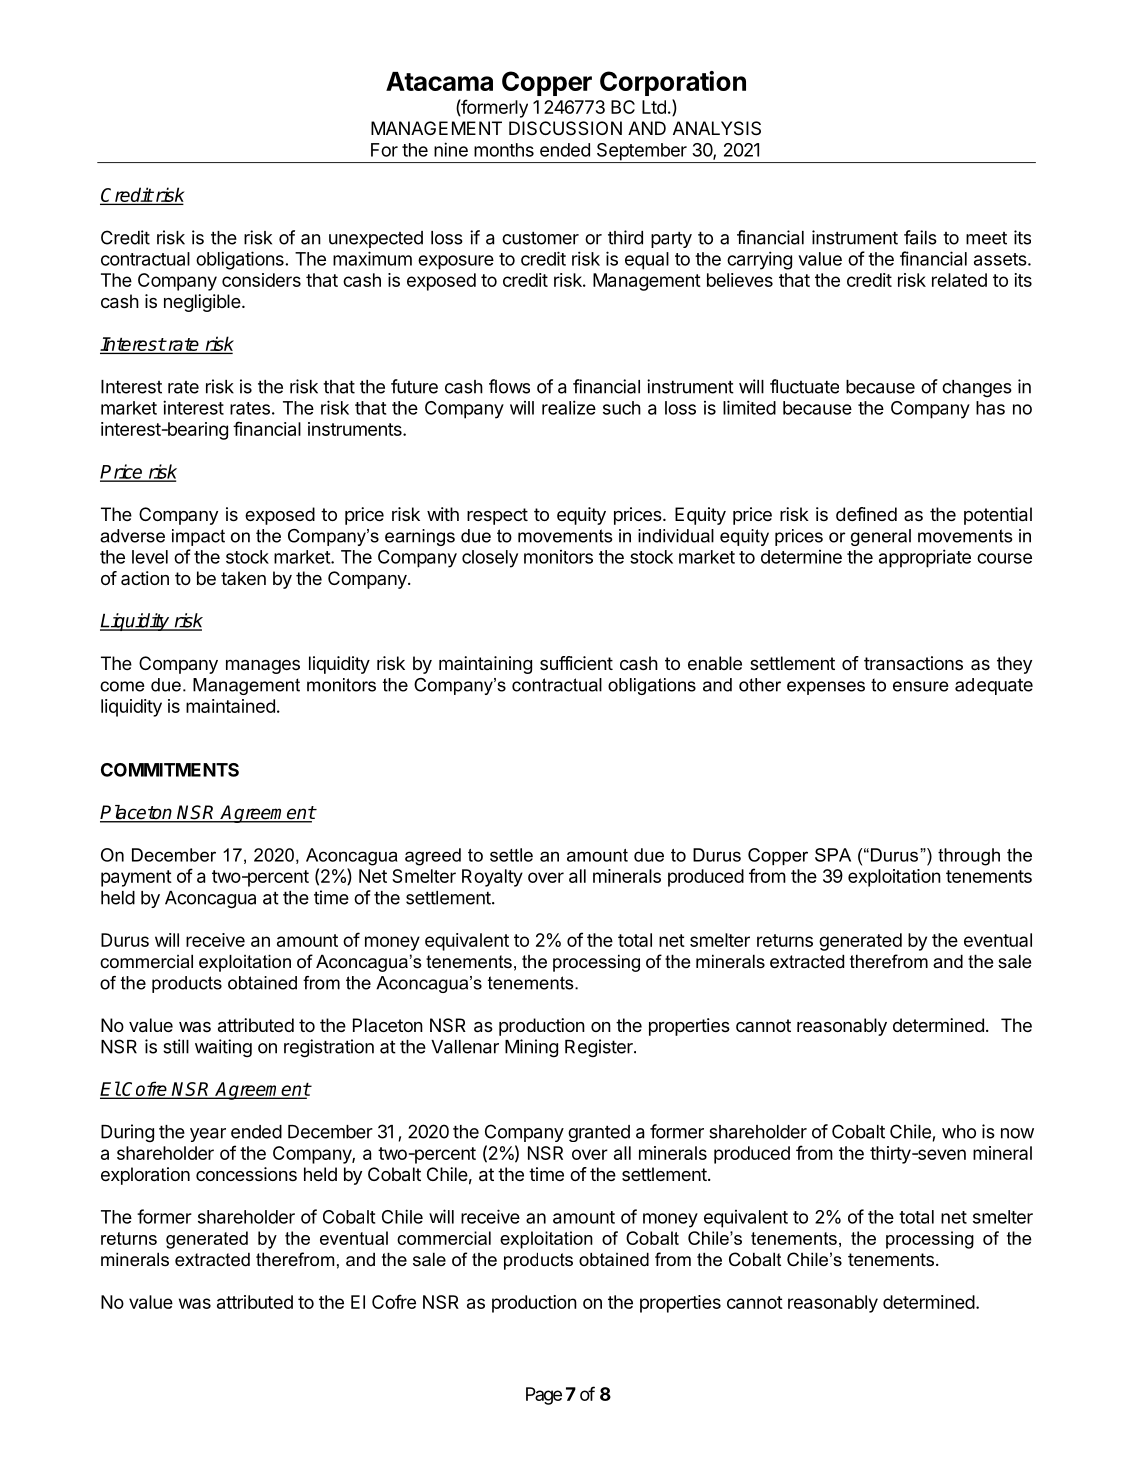 This screenshot has width=1133, height=1466. Describe the element at coordinates (969, 857) in the screenshot. I see `through` at that location.
